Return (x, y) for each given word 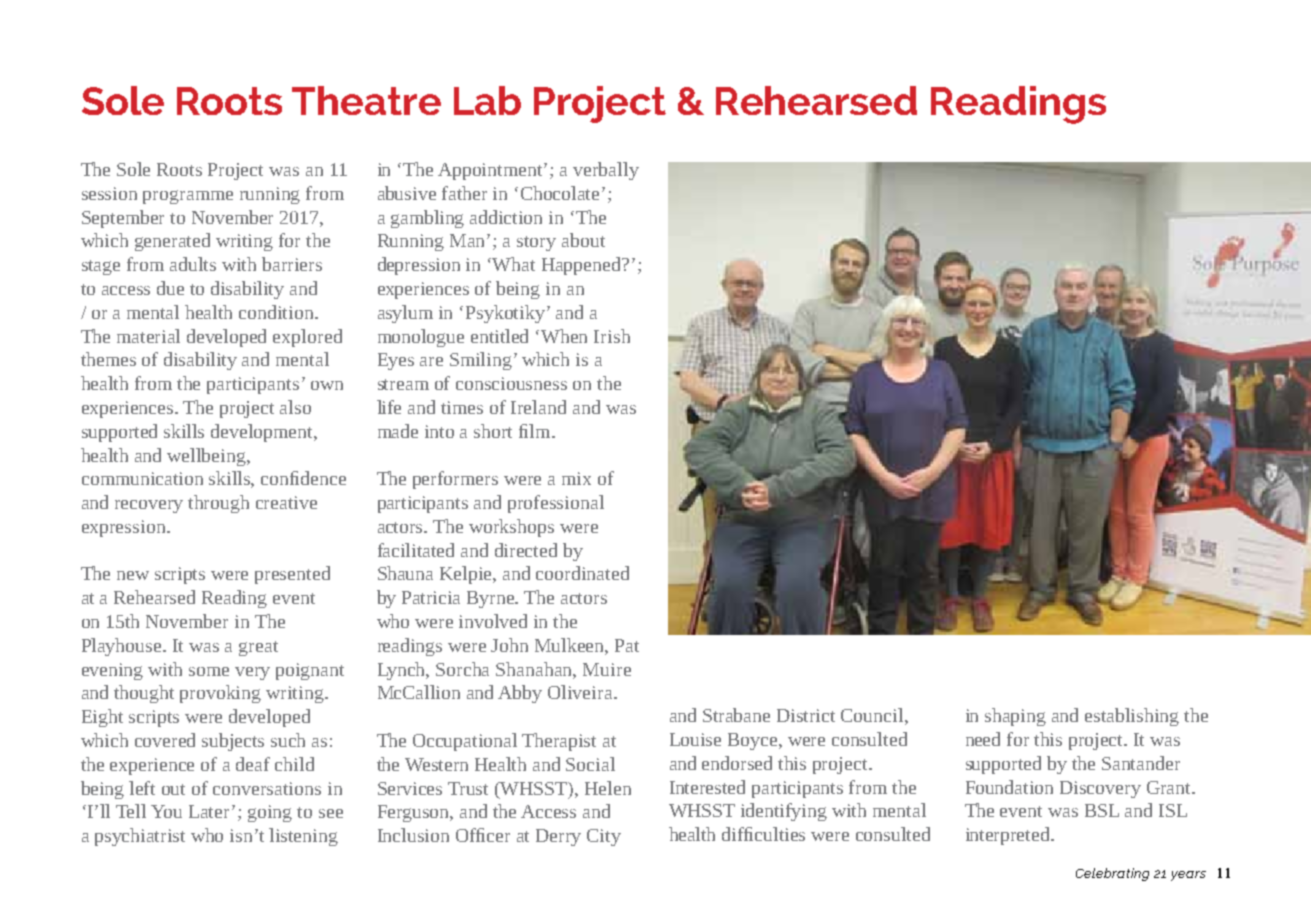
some (209, 671)
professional (556, 504)
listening (303, 837)
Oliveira (581, 692)
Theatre (366, 100)
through (218, 504)
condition (277, 312)
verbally (606, 171)
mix (576, 478)
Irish (612, 336)
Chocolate (562, 193)
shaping (1015, 717)
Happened (583, 266)
